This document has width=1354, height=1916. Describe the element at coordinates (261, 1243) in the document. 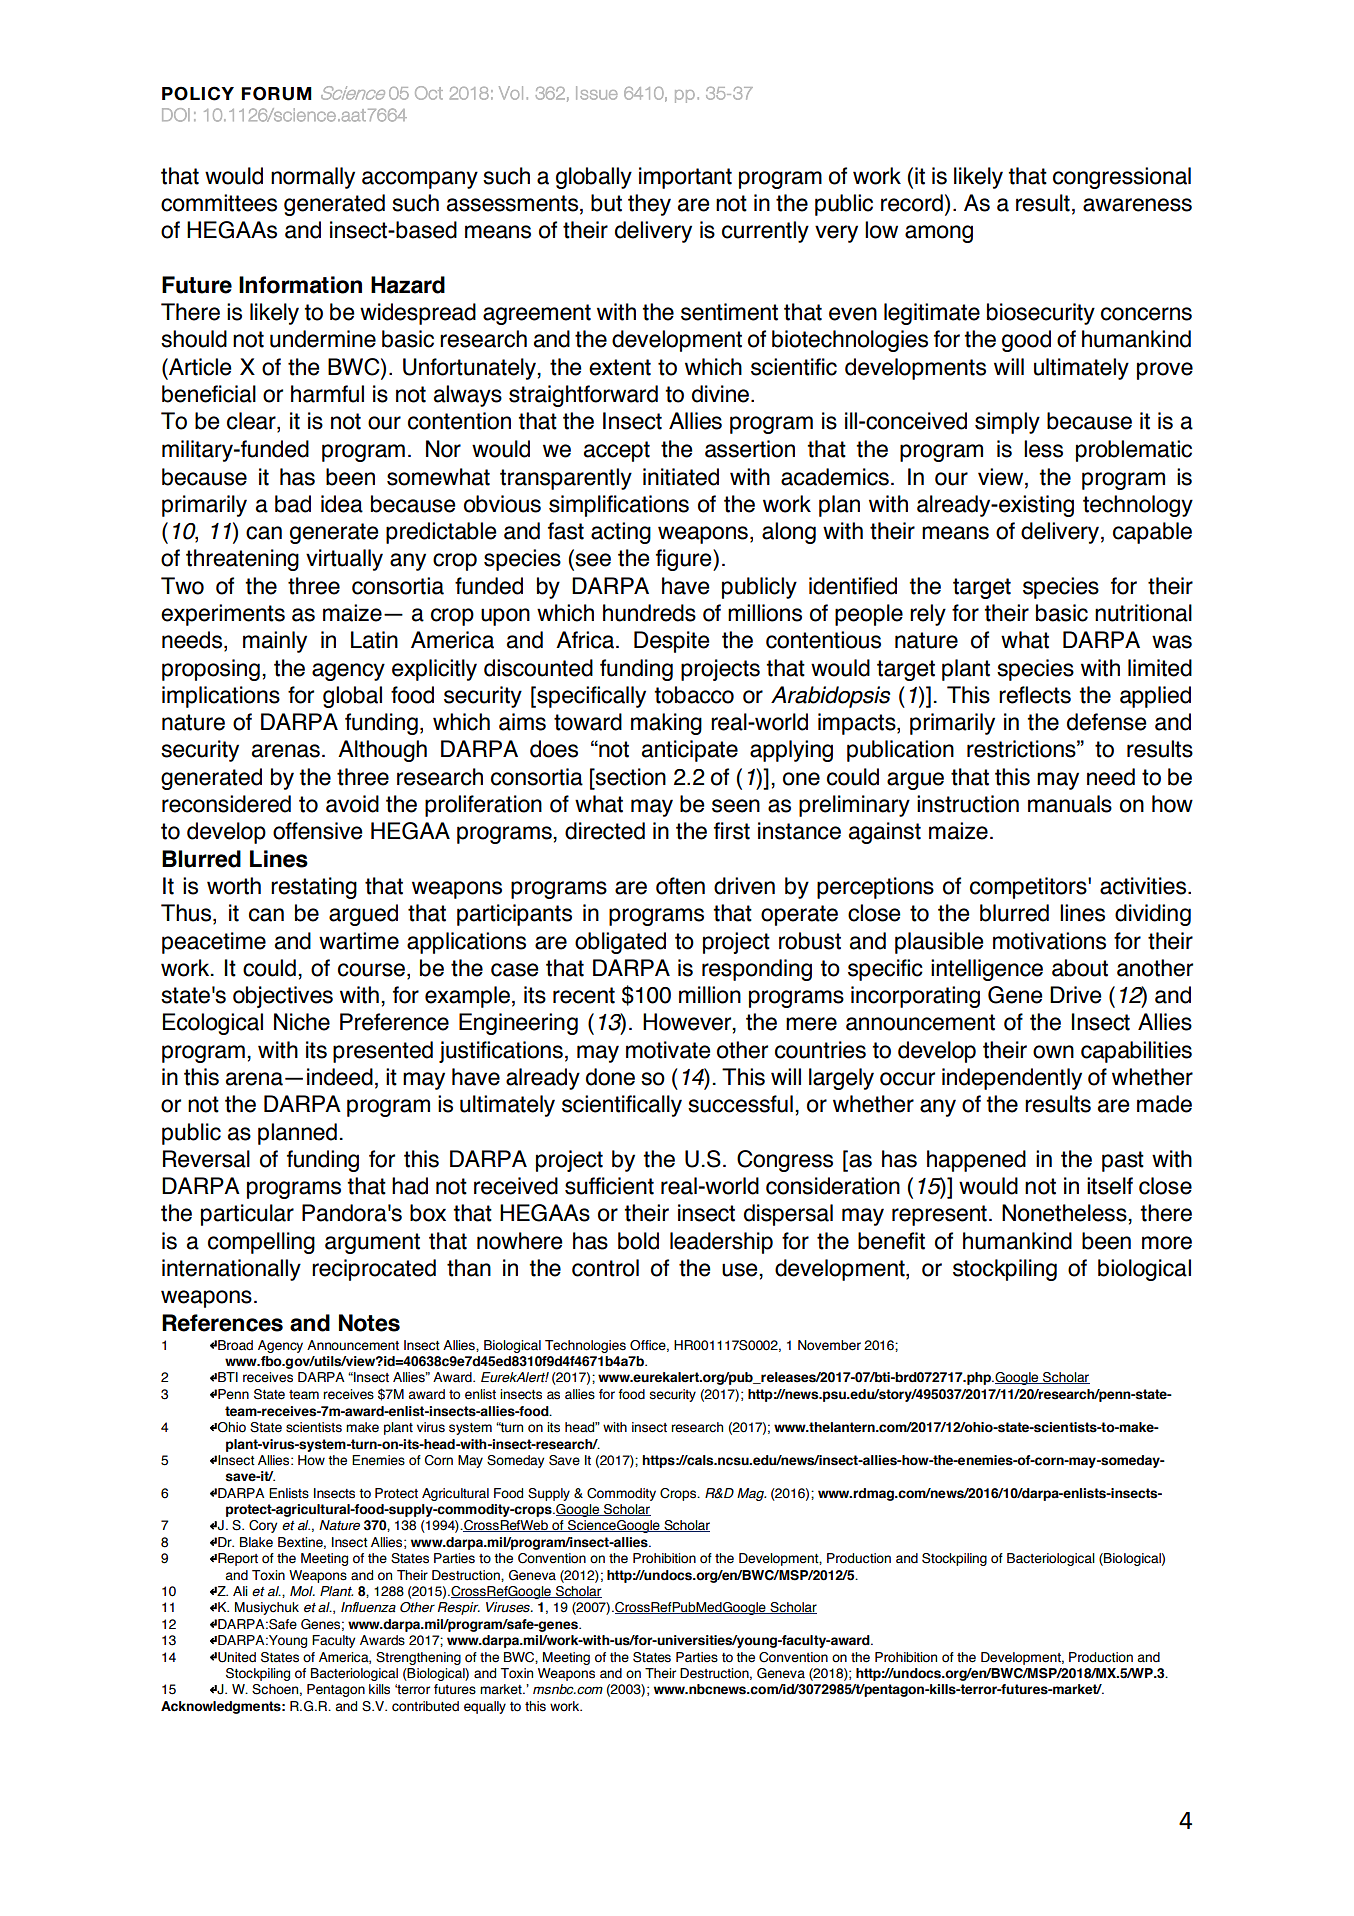

I see `compelling` at that location.
